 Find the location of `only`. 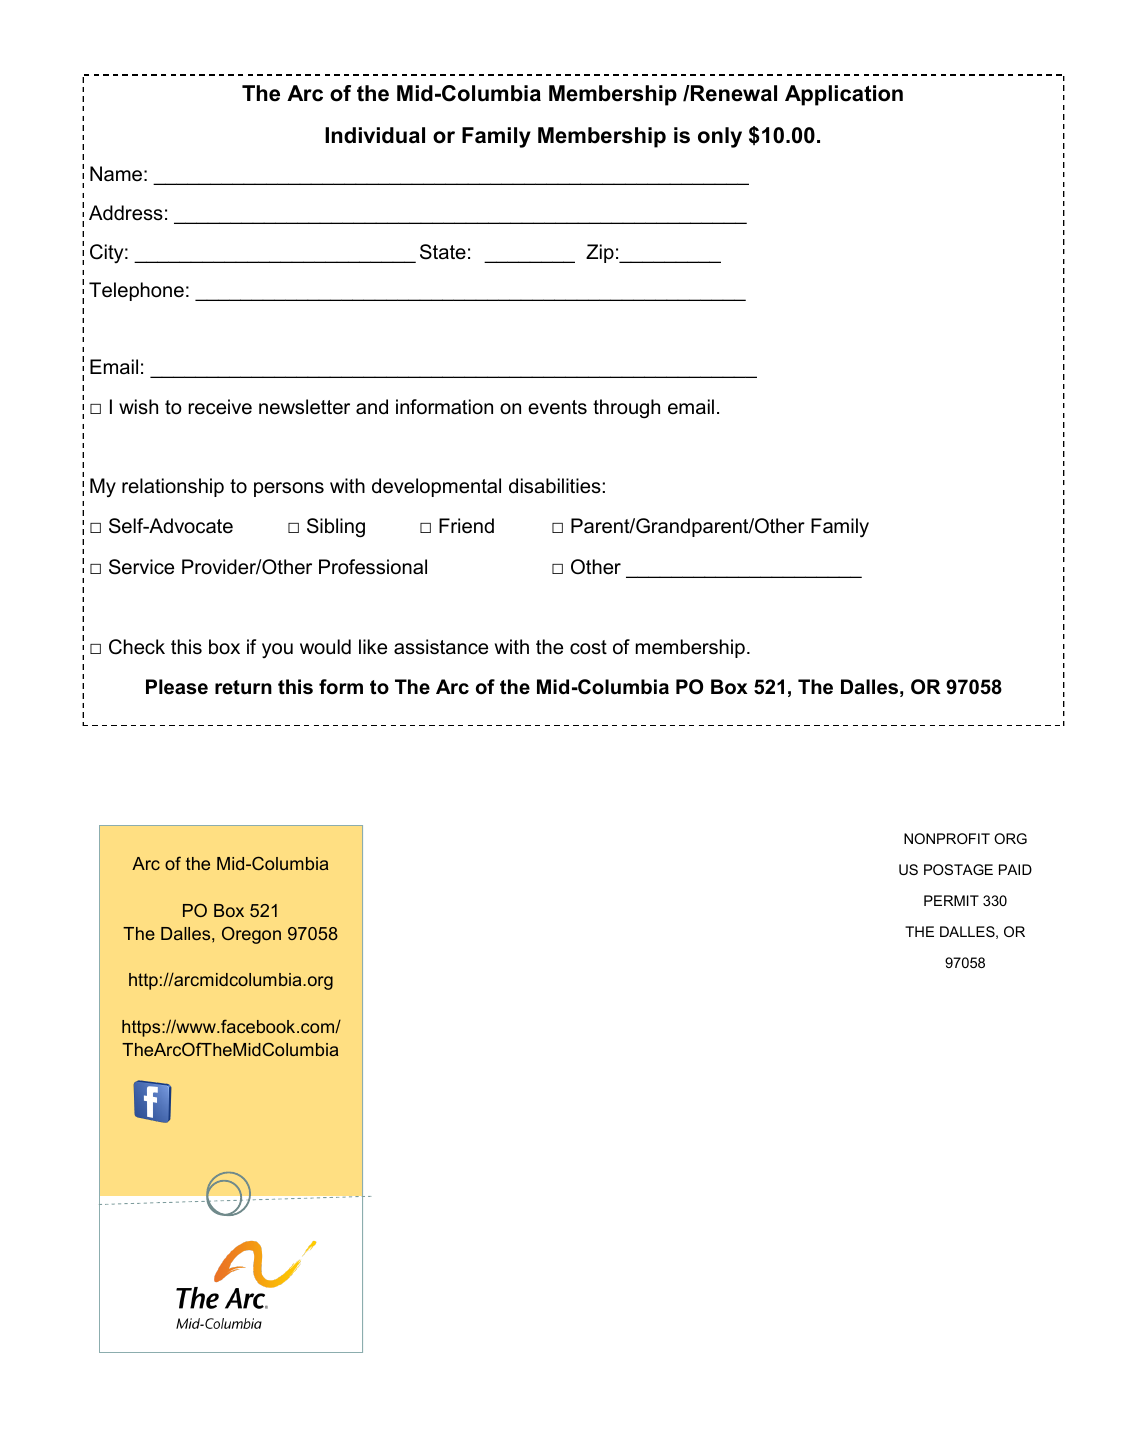

only is located at coordinates (720, 137).
